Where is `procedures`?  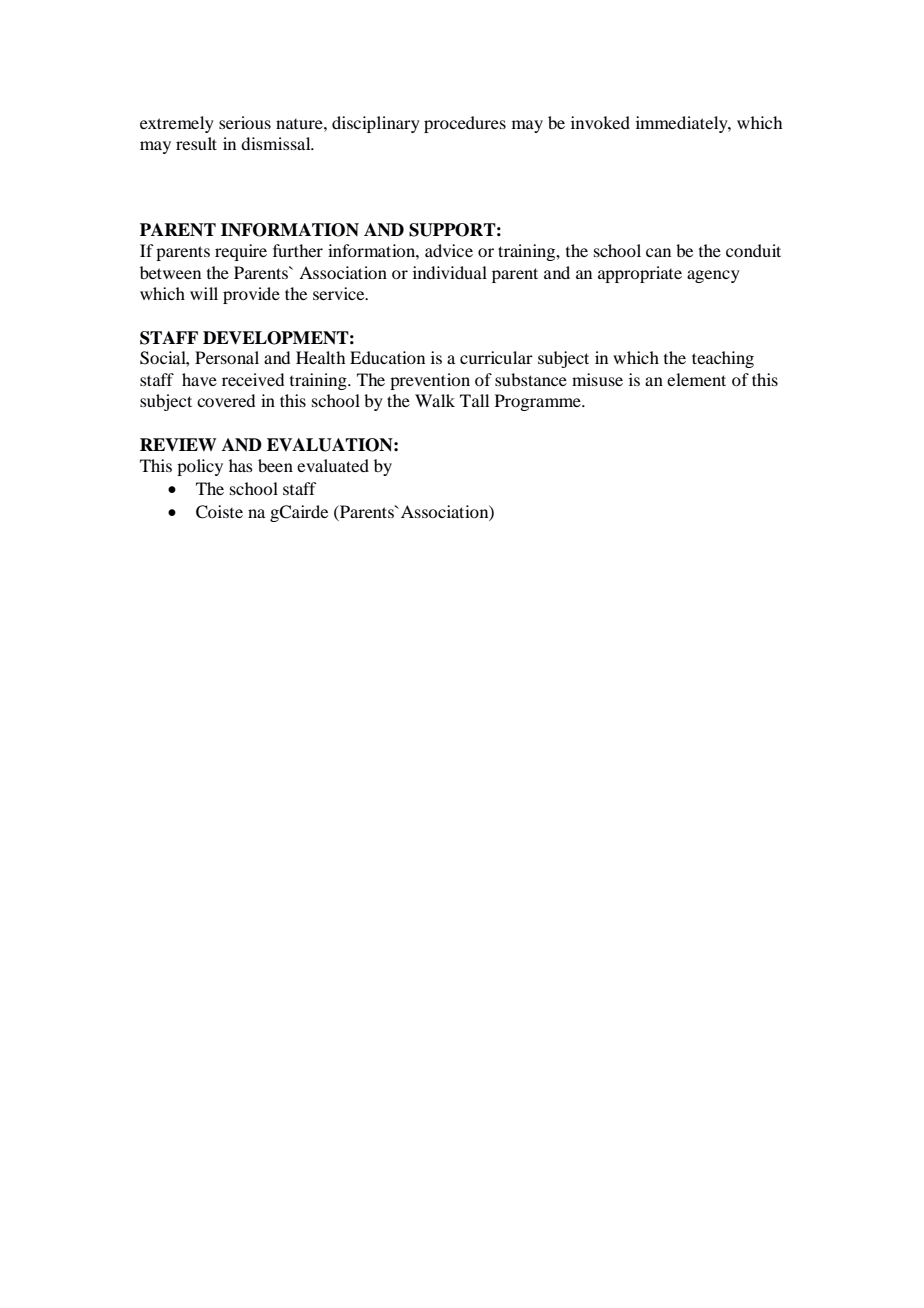
procedures is located at coordinates (465, 124).
